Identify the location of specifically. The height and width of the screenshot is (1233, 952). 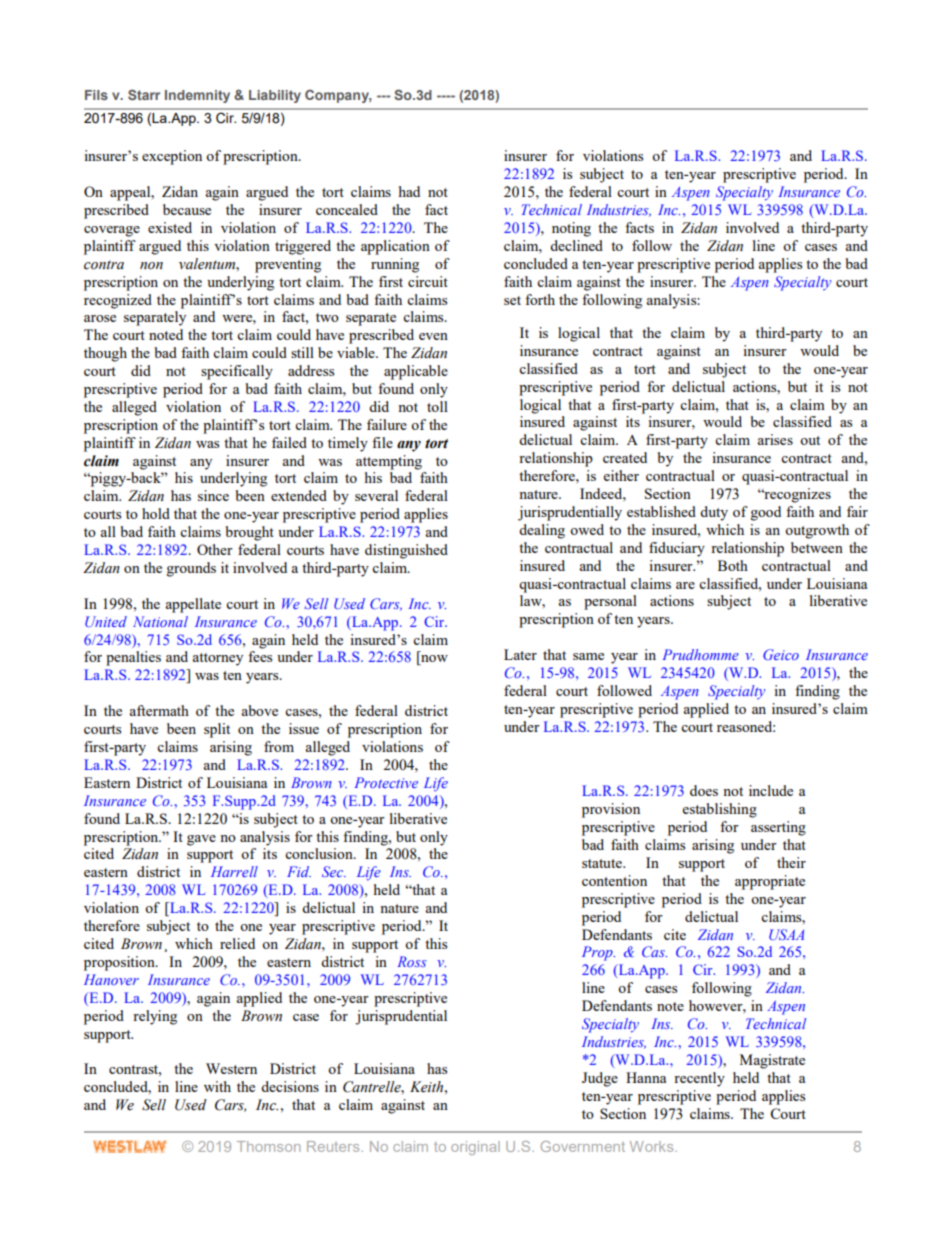
(237, 372).
